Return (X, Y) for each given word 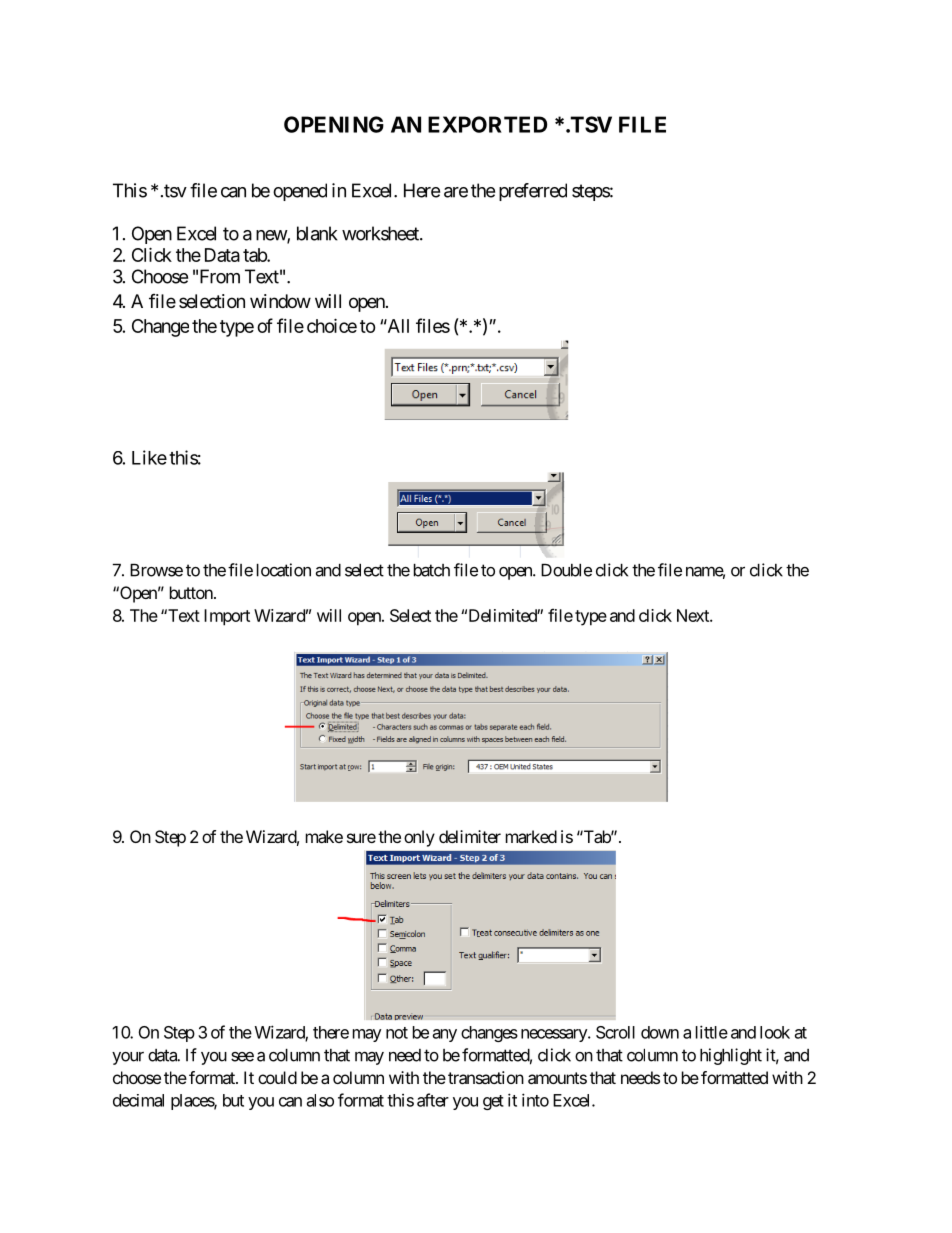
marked (531, 836)
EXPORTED (487, 124)
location (284, 570)
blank (317, 233)
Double (566, 570)
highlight (731, 1056)
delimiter (470, 836)
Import (227, 617)
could (277, 1077)
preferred (533, 192)
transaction (486, 1077)
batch (432, 570)
